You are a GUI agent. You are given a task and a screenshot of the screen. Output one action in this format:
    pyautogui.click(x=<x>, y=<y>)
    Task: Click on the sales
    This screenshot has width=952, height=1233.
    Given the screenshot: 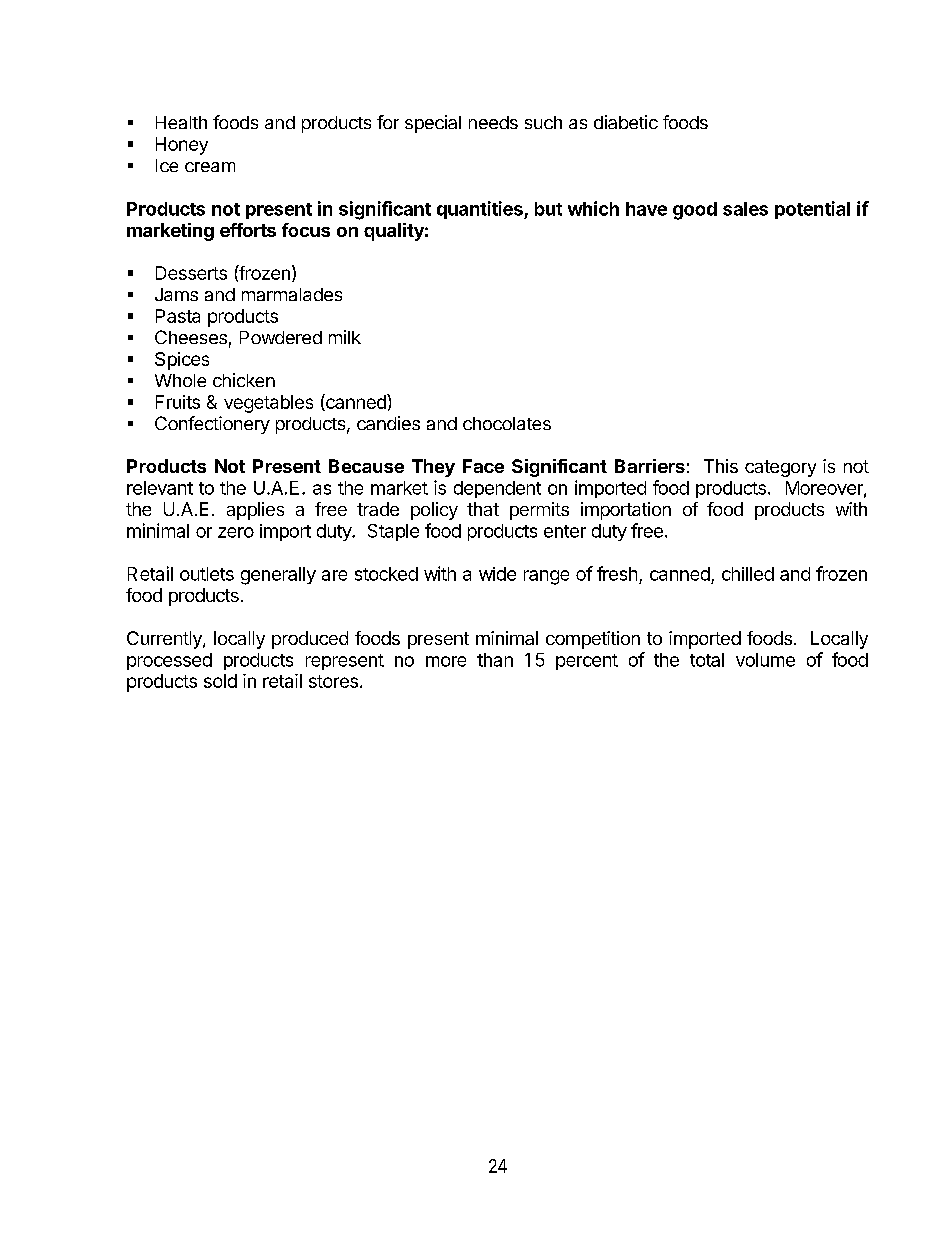 What is the action you would take?
    pyautogui.click(x=745, y=209)
